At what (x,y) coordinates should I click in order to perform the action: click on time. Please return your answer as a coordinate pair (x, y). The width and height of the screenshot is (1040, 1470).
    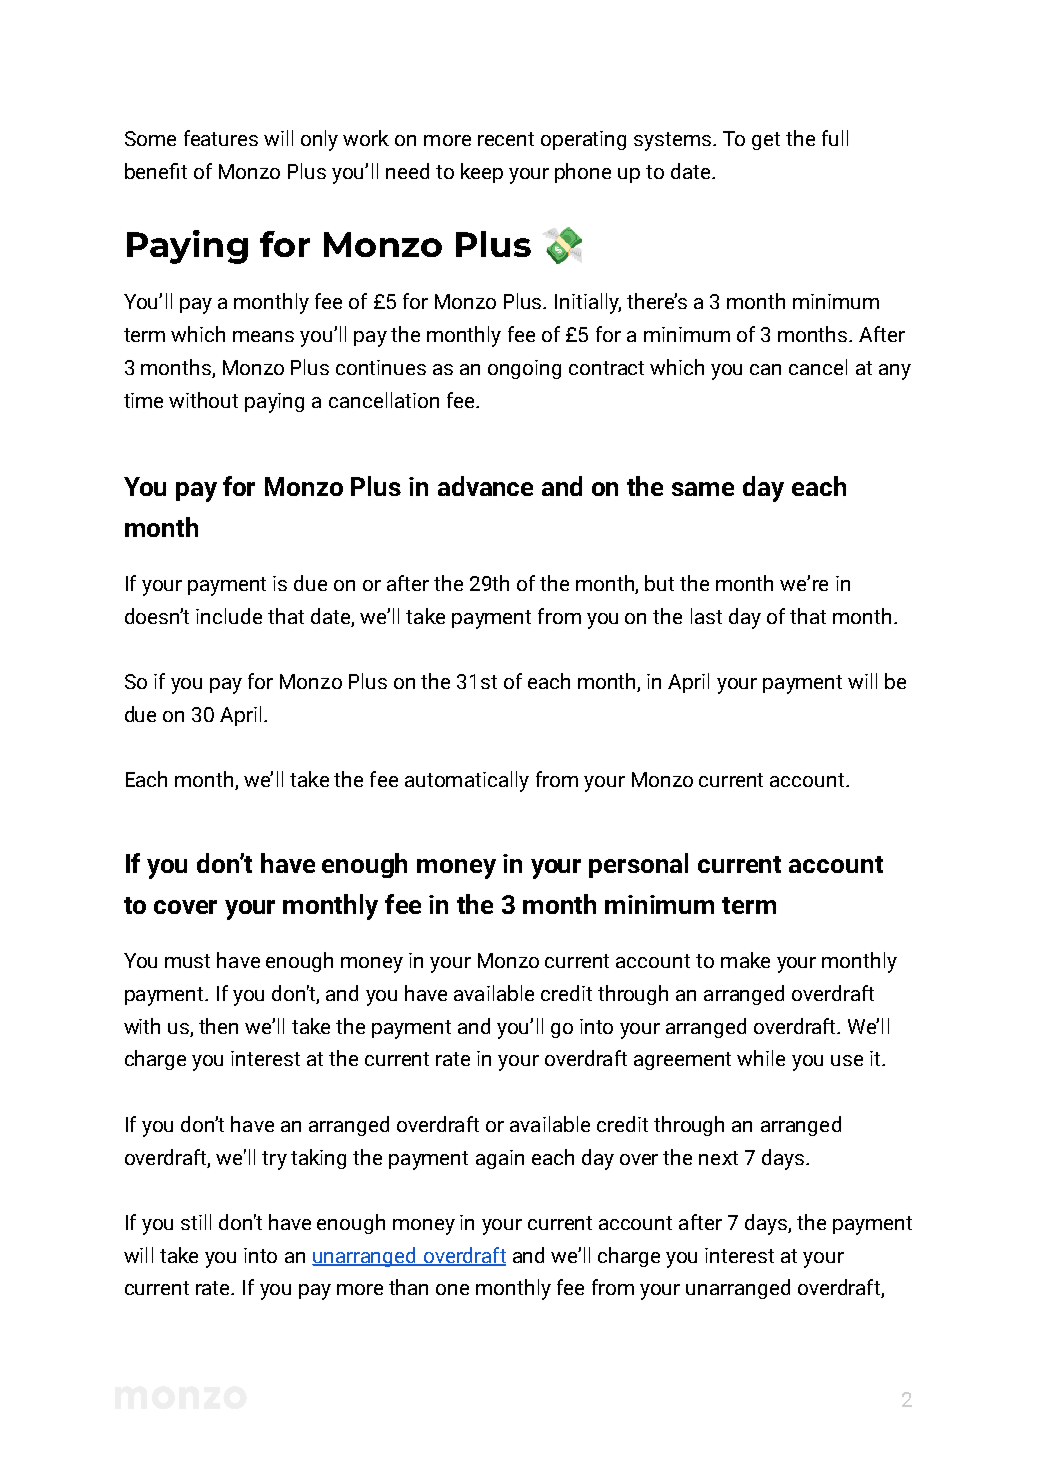
    Looking at the image, I should click on (143, 400).
